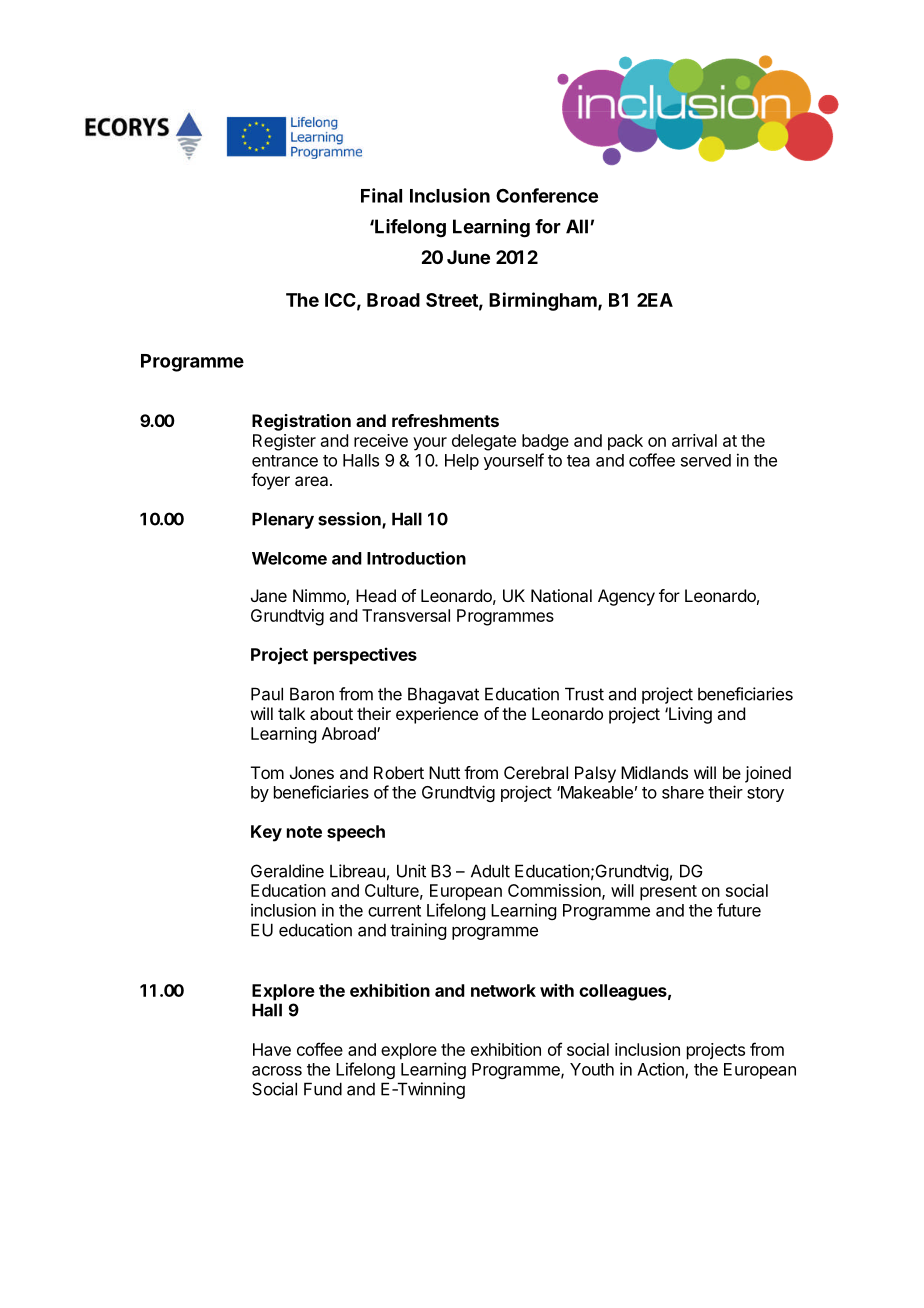 This image has height=1308, width=924. What do you see at coordinates (654, 772) in the image?
I see `Midlands` at bounding box center [654, 772].
